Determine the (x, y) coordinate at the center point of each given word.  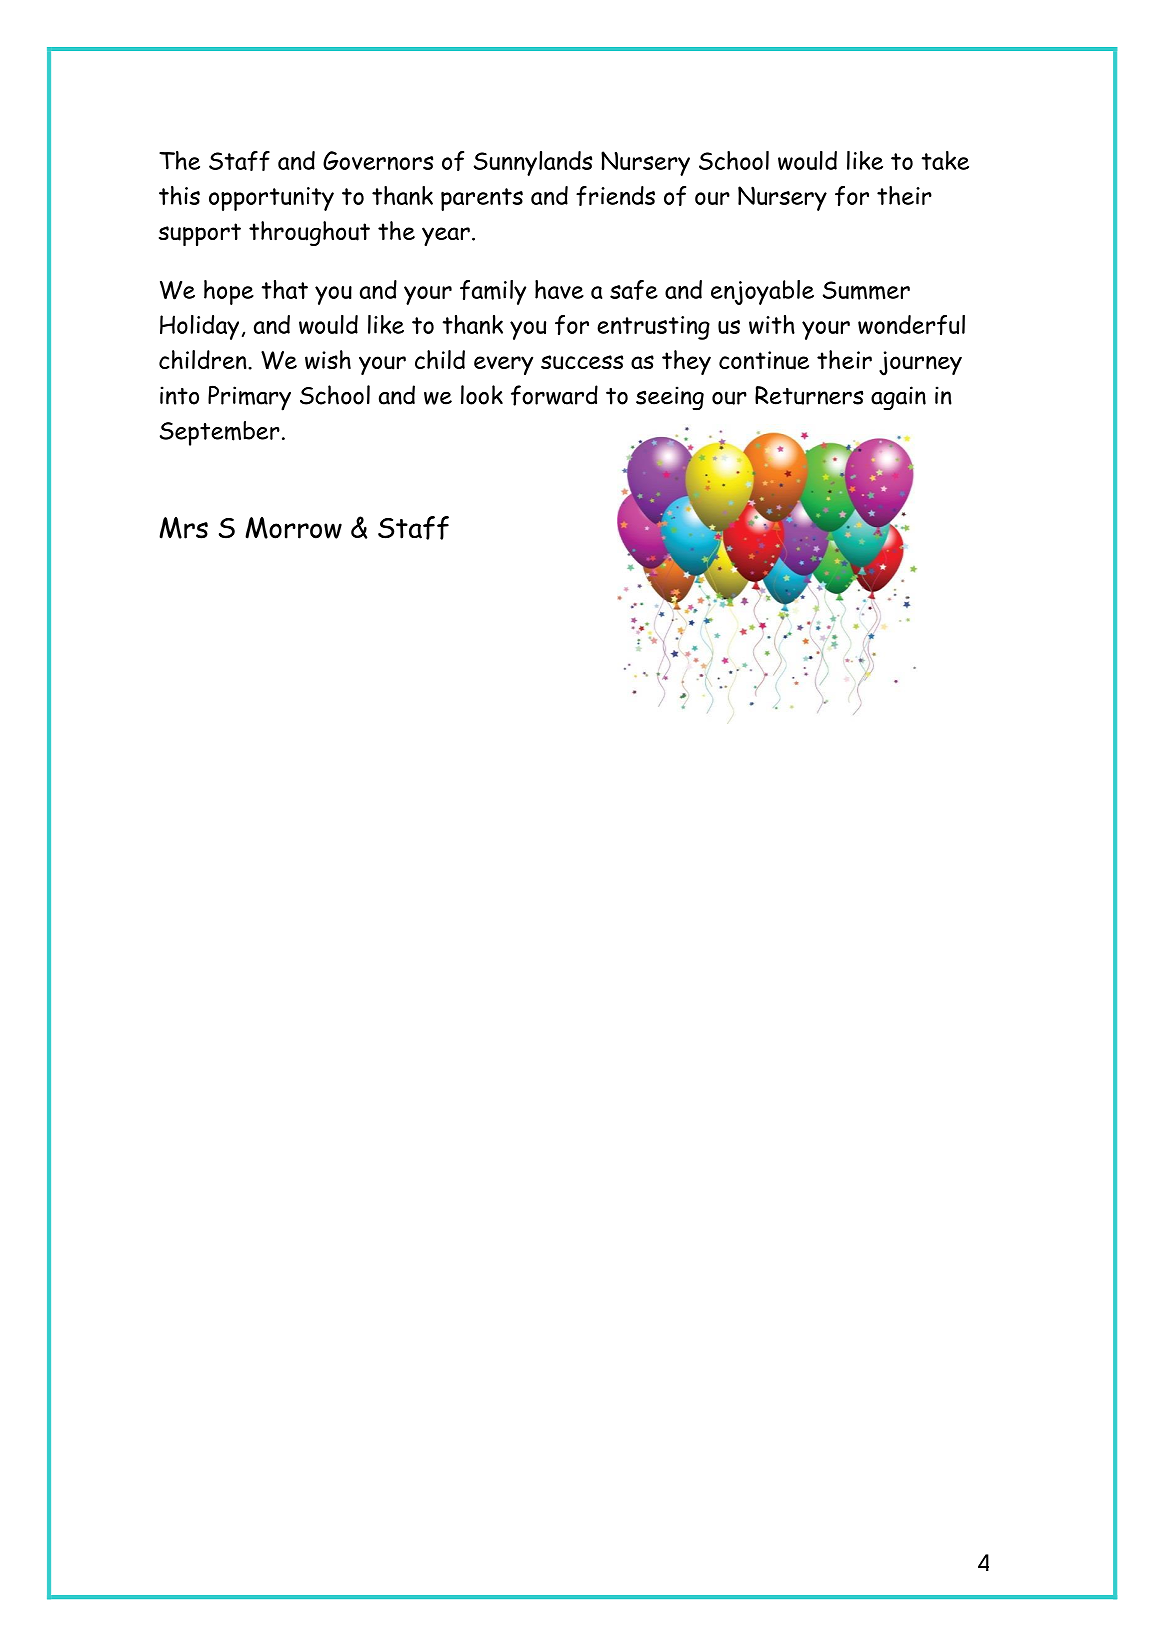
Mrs (183, 528)
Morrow (293, 528)
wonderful (911, 325)
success (582, 362)
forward (554, 395)
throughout (309, 233)
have (559, 289)
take (945, 160)
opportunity (271, 199)
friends (615, 196)
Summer (866, 290)
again (898, 398)
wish (328, 360)
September (220, 433)
